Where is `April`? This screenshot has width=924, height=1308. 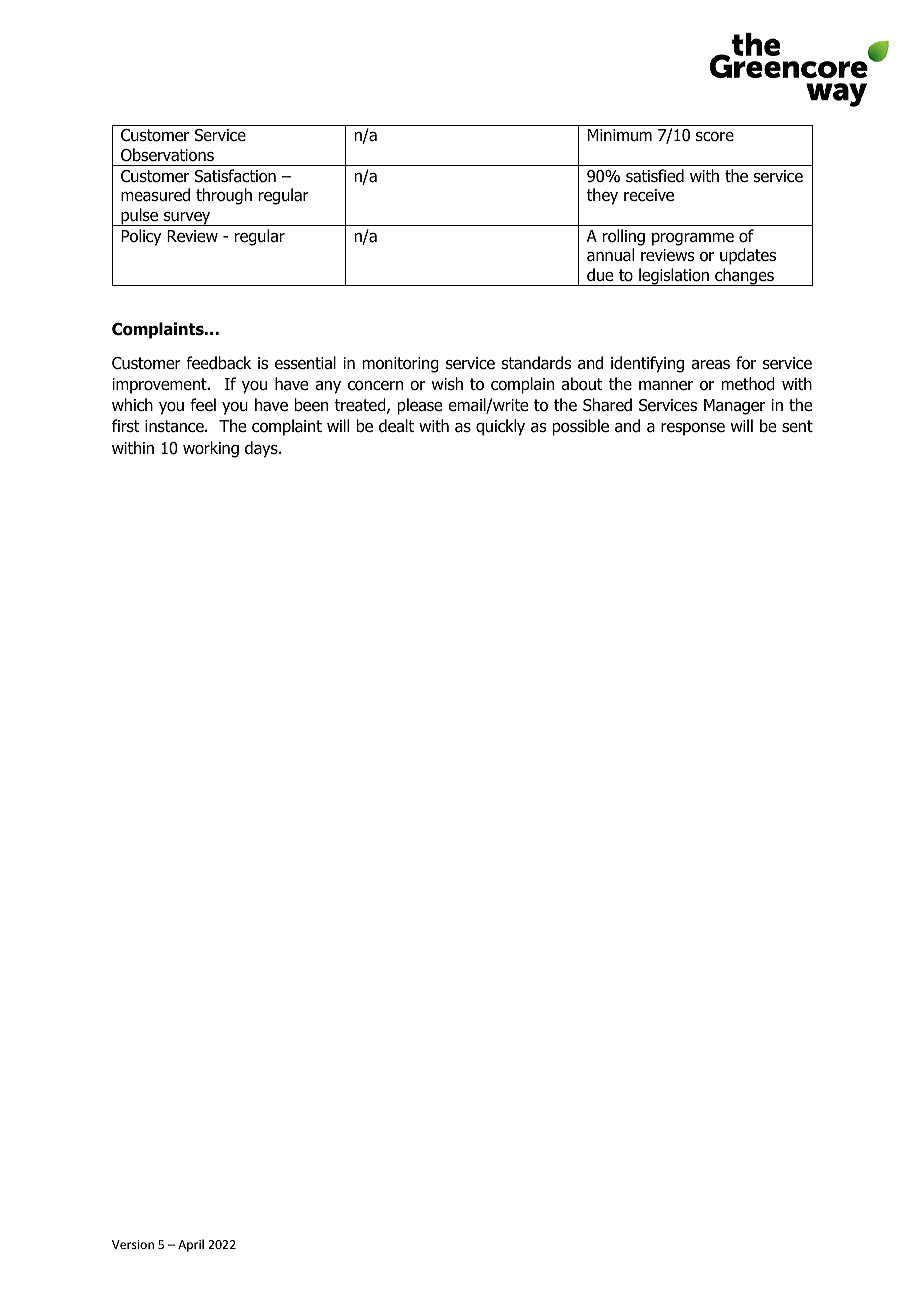
April is located at coordinates (191, 1245).
